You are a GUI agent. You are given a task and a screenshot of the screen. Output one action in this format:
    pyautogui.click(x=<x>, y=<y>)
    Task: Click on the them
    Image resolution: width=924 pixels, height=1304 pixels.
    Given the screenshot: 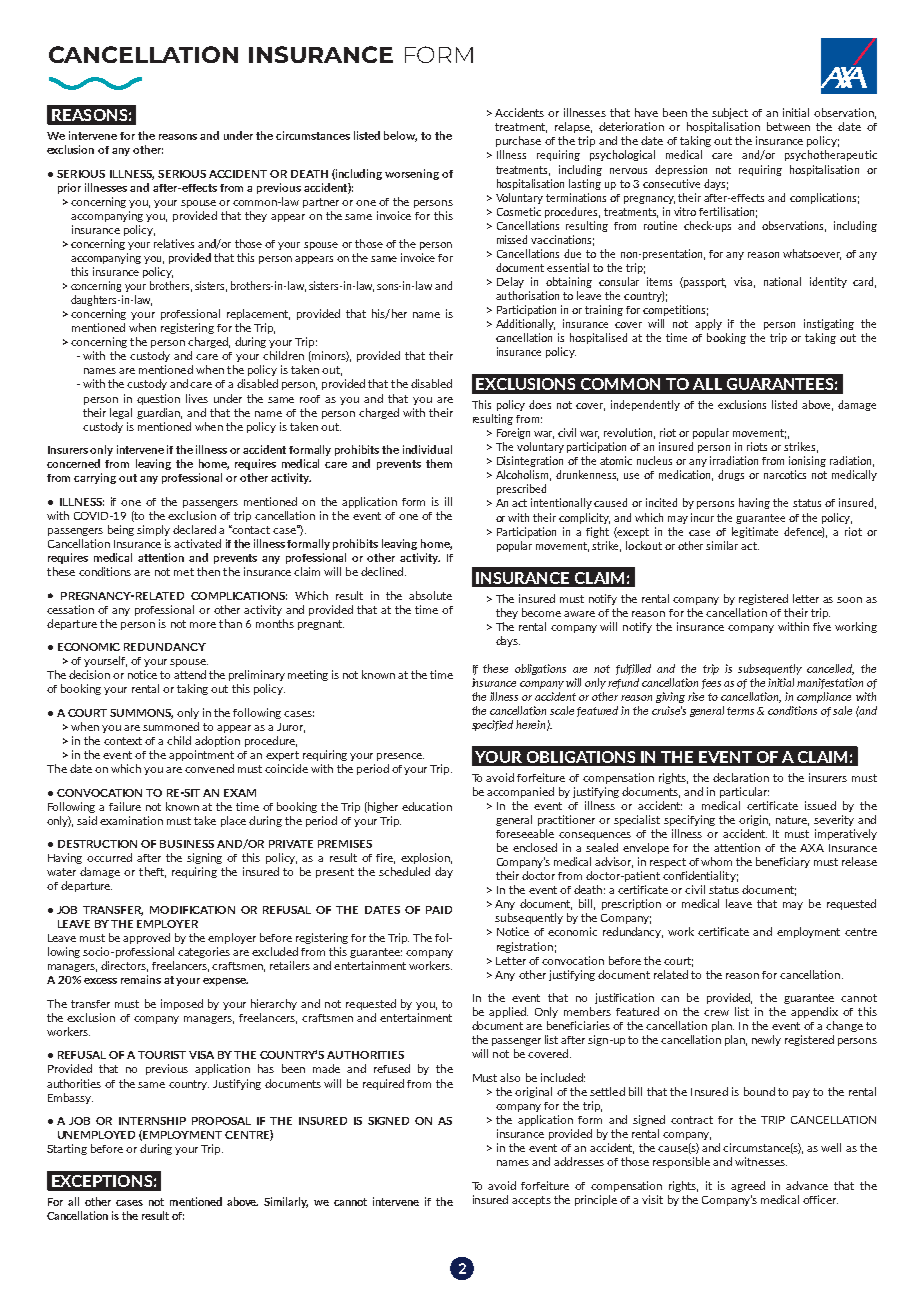 What is the action you would take?
    pyautogui.click(x=439, y=463)
